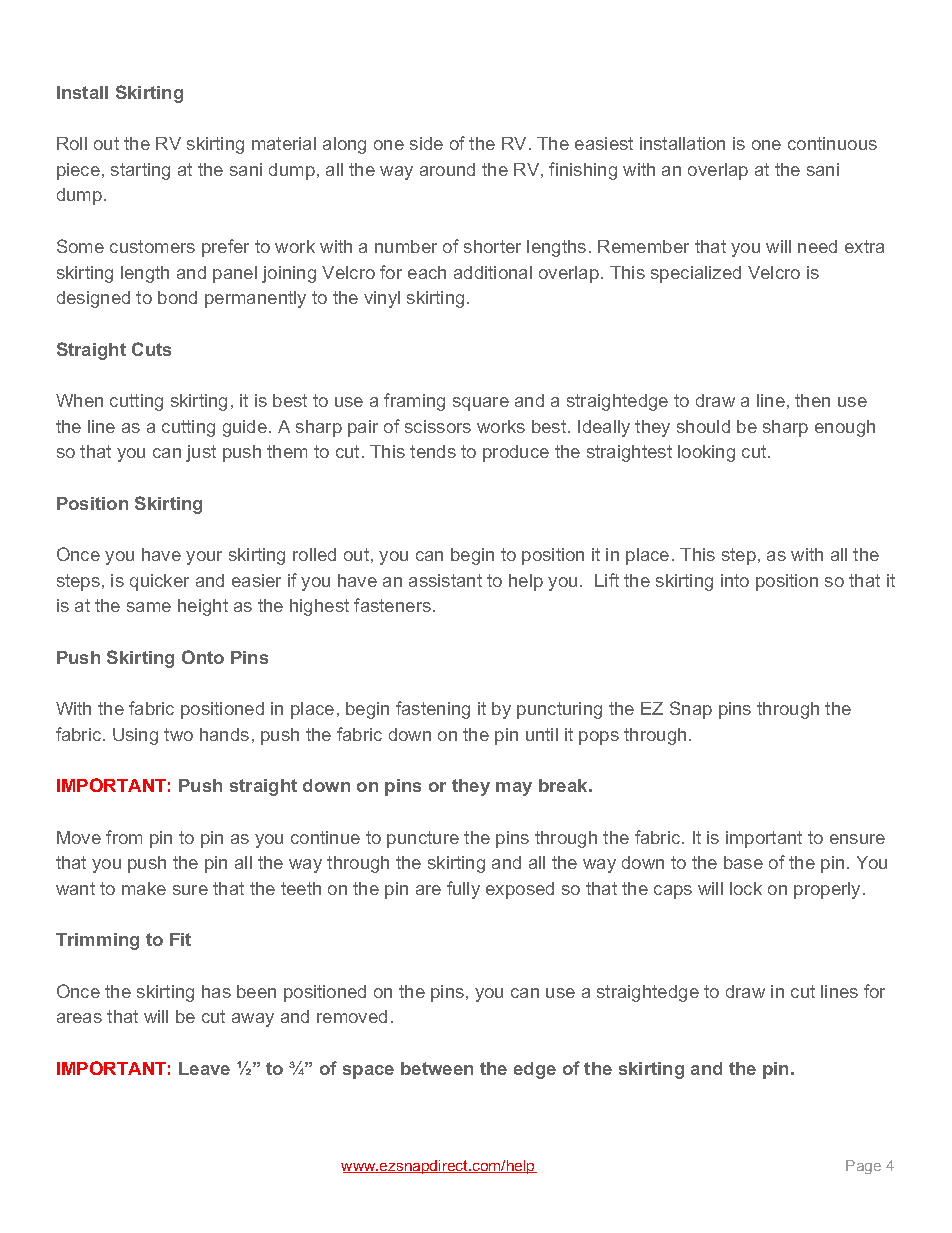  Describe the element at coordinates (447, 169) in the image. I see `around` at that location.
